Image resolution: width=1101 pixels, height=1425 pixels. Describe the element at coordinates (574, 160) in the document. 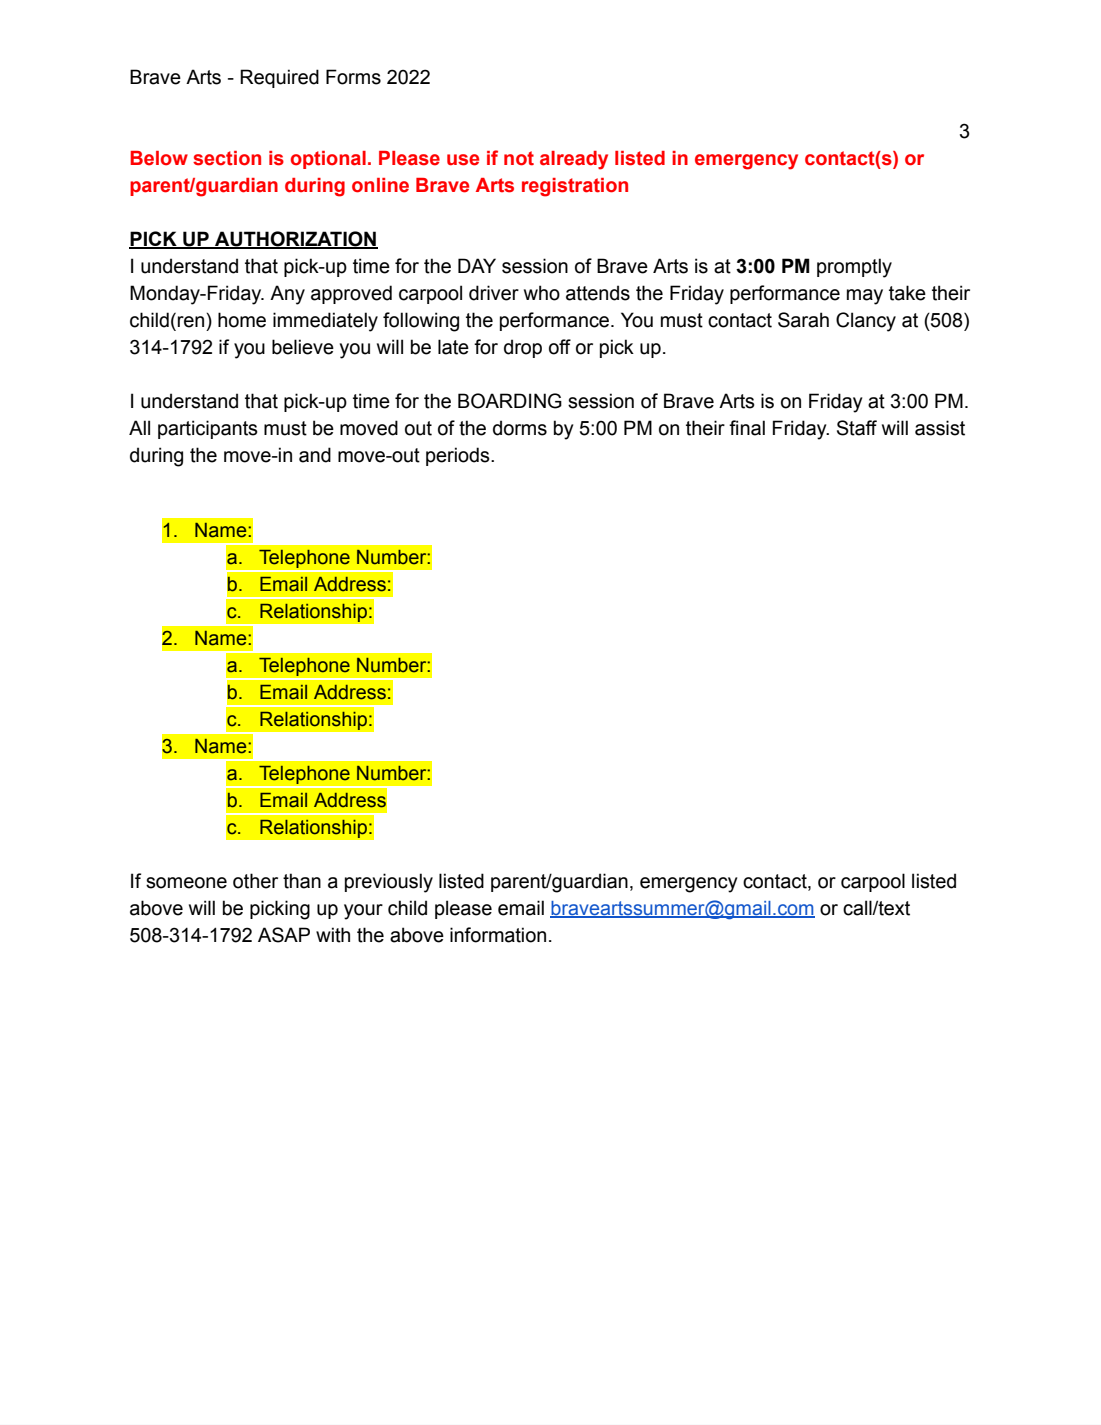

I see `already` at that location.
